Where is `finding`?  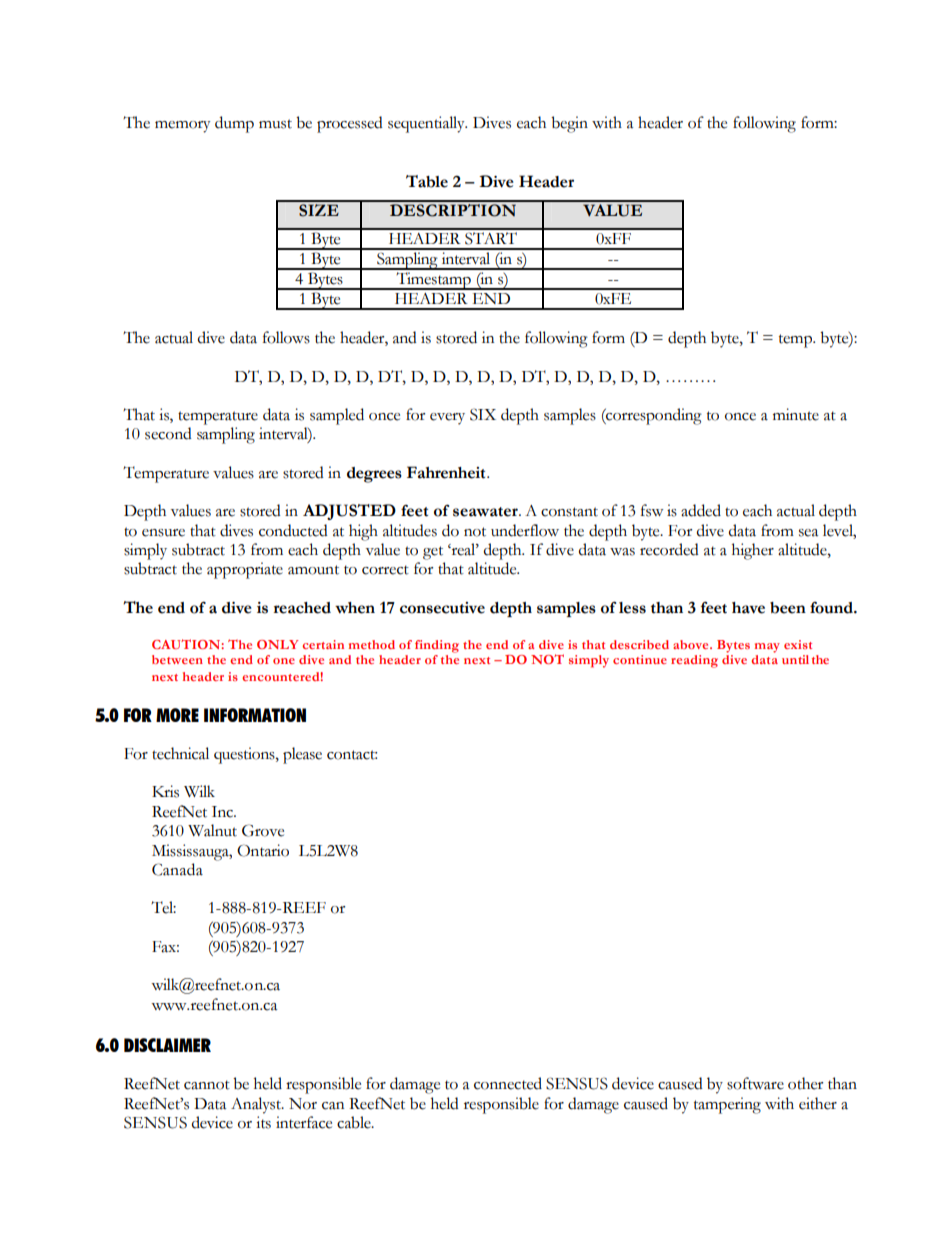 finding is located at coordinates (437, 646).
